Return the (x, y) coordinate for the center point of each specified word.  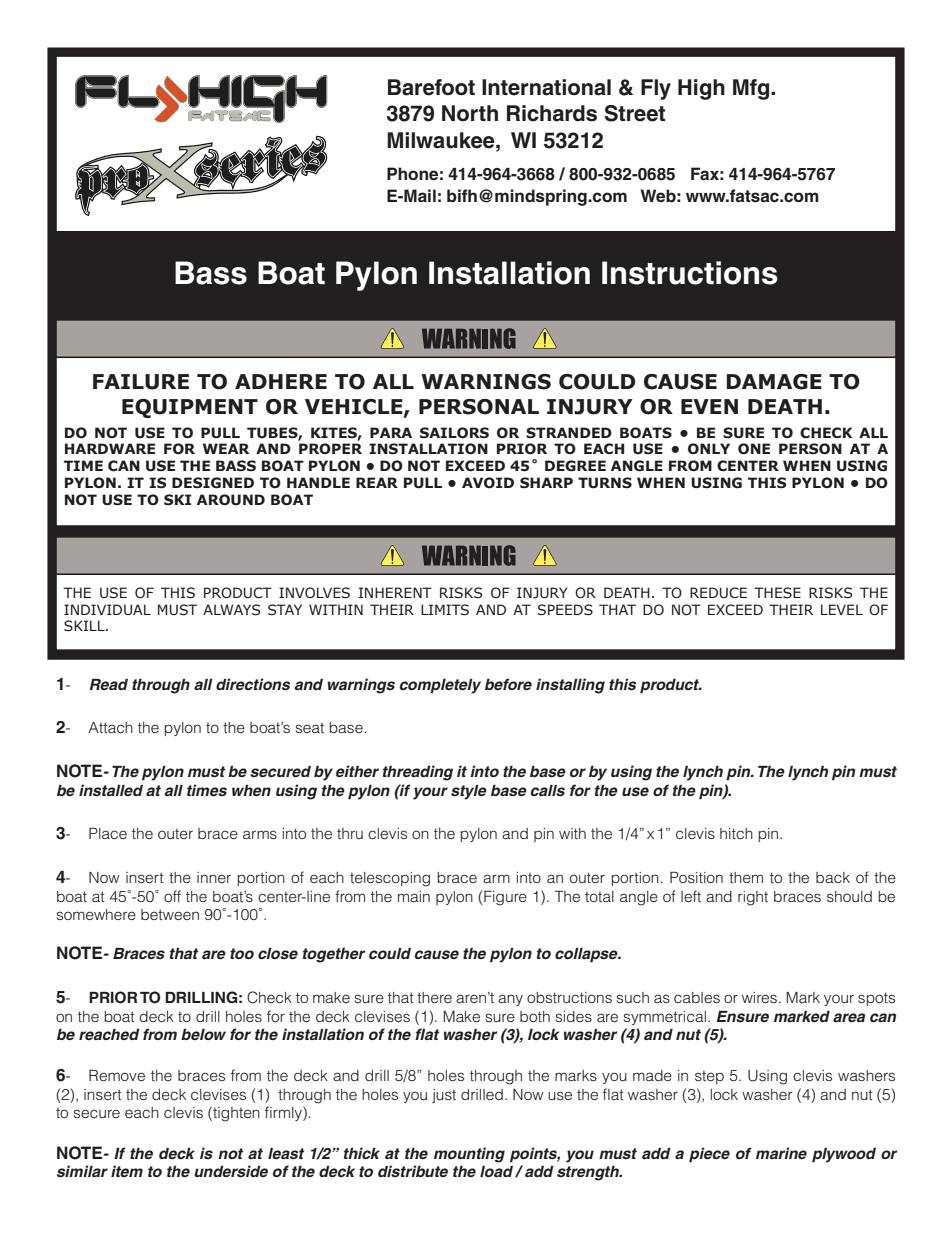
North (470, 113)
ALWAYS (231, 610)
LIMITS (445, 610)
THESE (777, 593)
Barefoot (431, 87)
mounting (469, 1155)
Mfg (752, 89)
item (127, 1171)
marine (781, 1153)
